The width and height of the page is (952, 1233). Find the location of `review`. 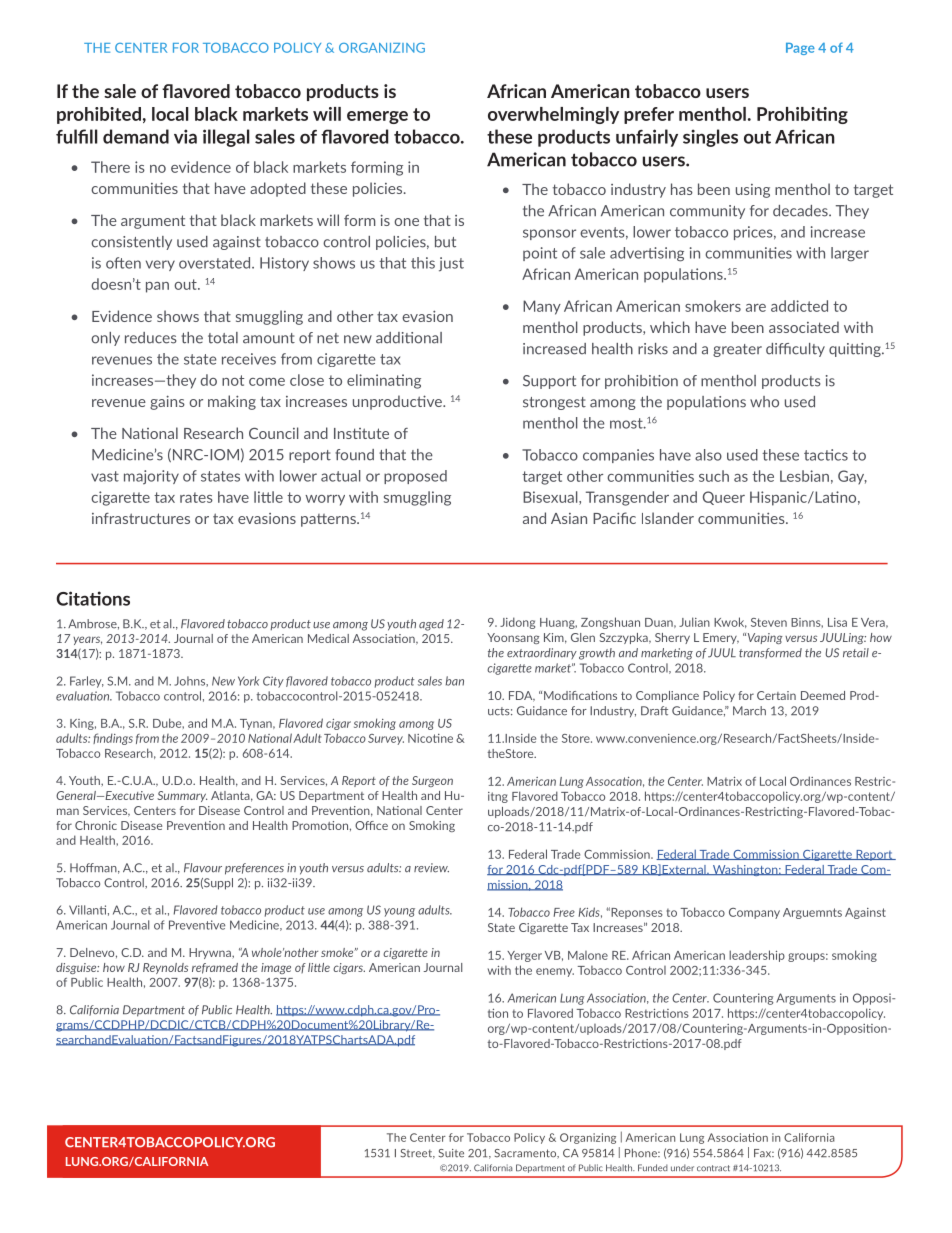

review is located at coordinates (431, 868).
